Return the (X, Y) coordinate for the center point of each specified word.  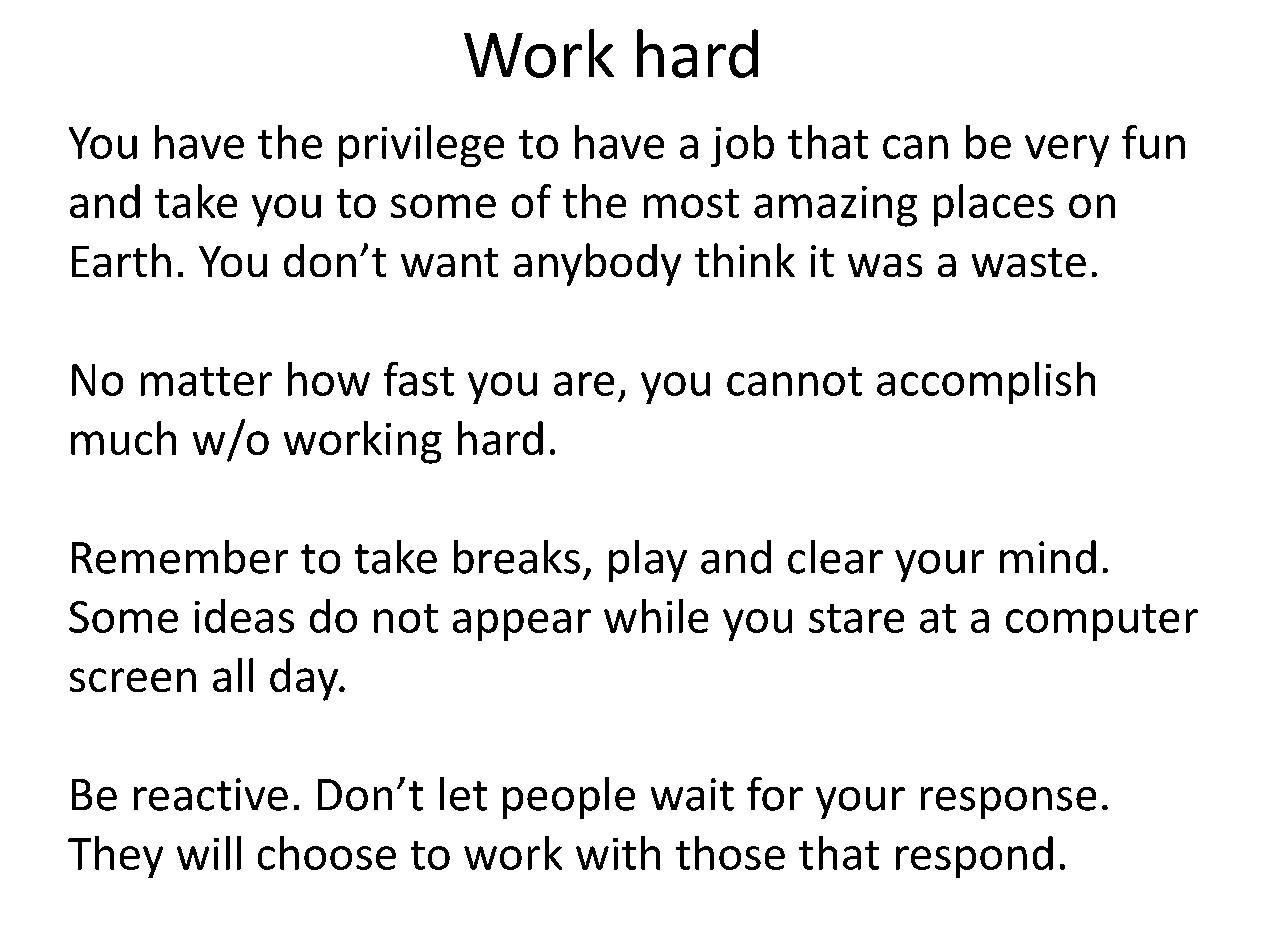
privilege (421, 146)
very (1067, 151)
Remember (180, 557)
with (618, 853)
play (648, 561)
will (209, 853)
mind (1048, 557)
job (742, 146)
